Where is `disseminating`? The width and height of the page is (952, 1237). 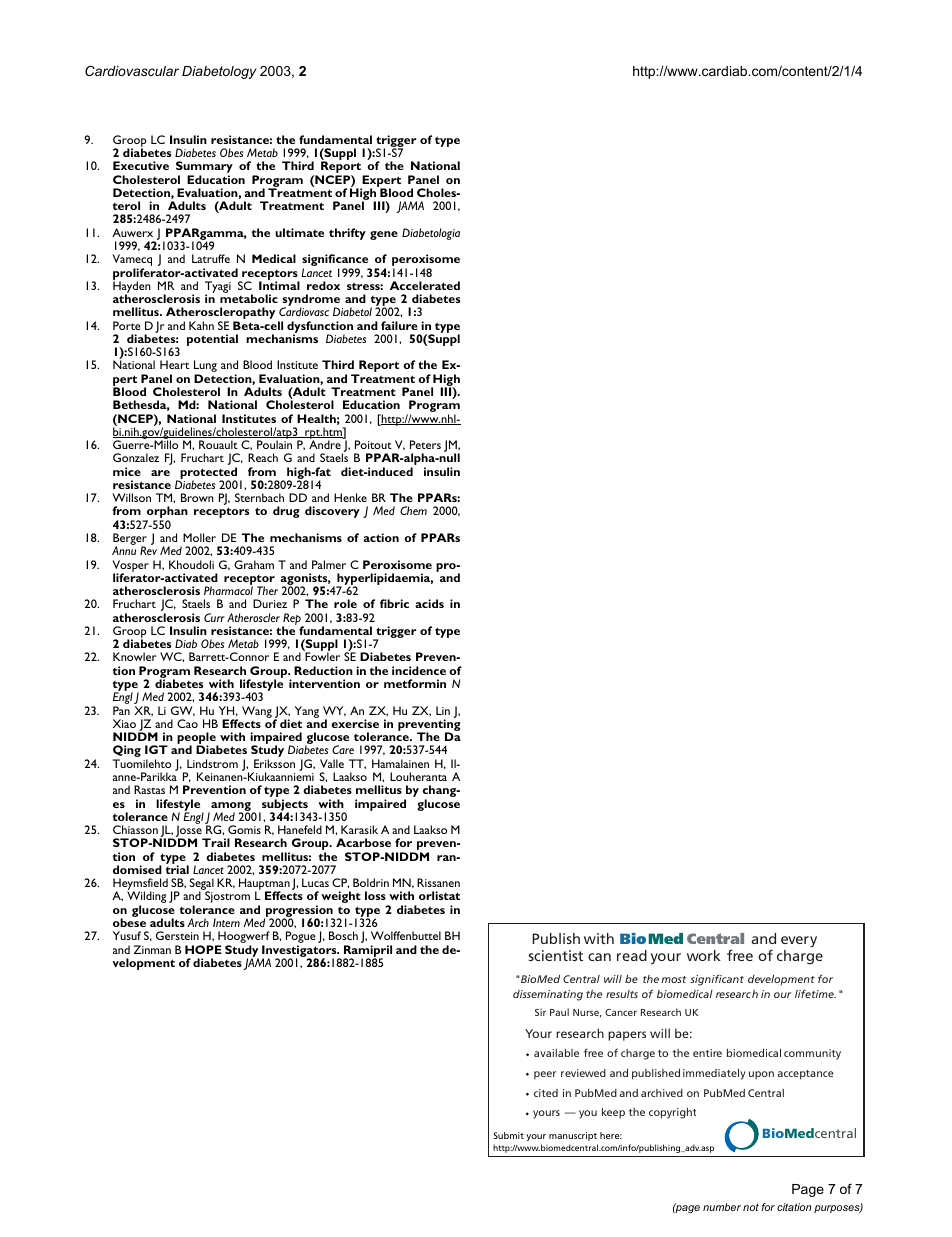
disseminating is located at coordinates (548, 995).
